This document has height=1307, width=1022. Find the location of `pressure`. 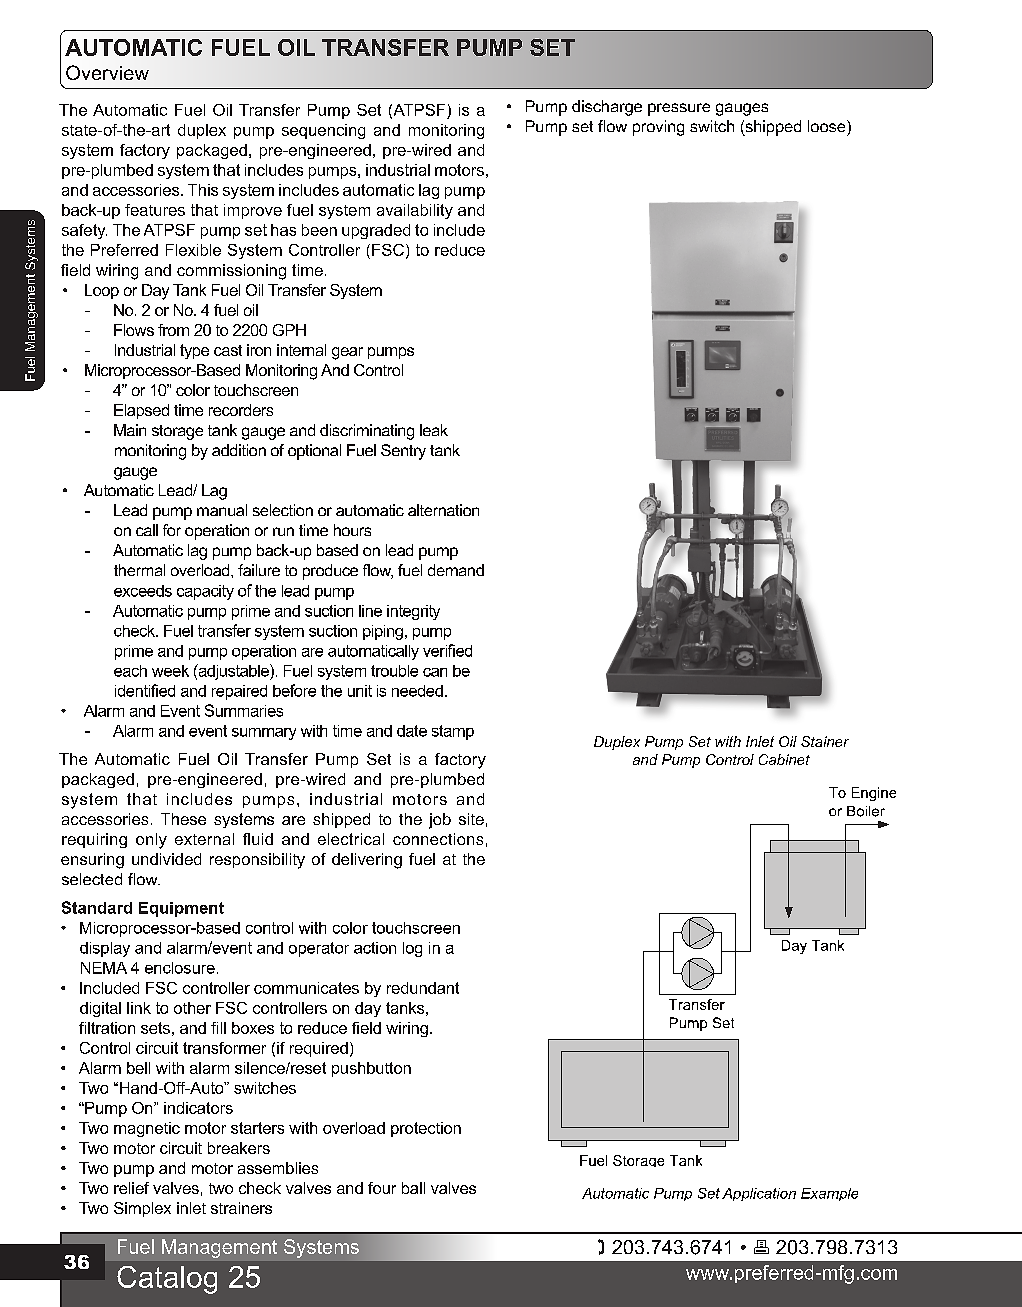

pressure is located at coordinates (679, 109).
